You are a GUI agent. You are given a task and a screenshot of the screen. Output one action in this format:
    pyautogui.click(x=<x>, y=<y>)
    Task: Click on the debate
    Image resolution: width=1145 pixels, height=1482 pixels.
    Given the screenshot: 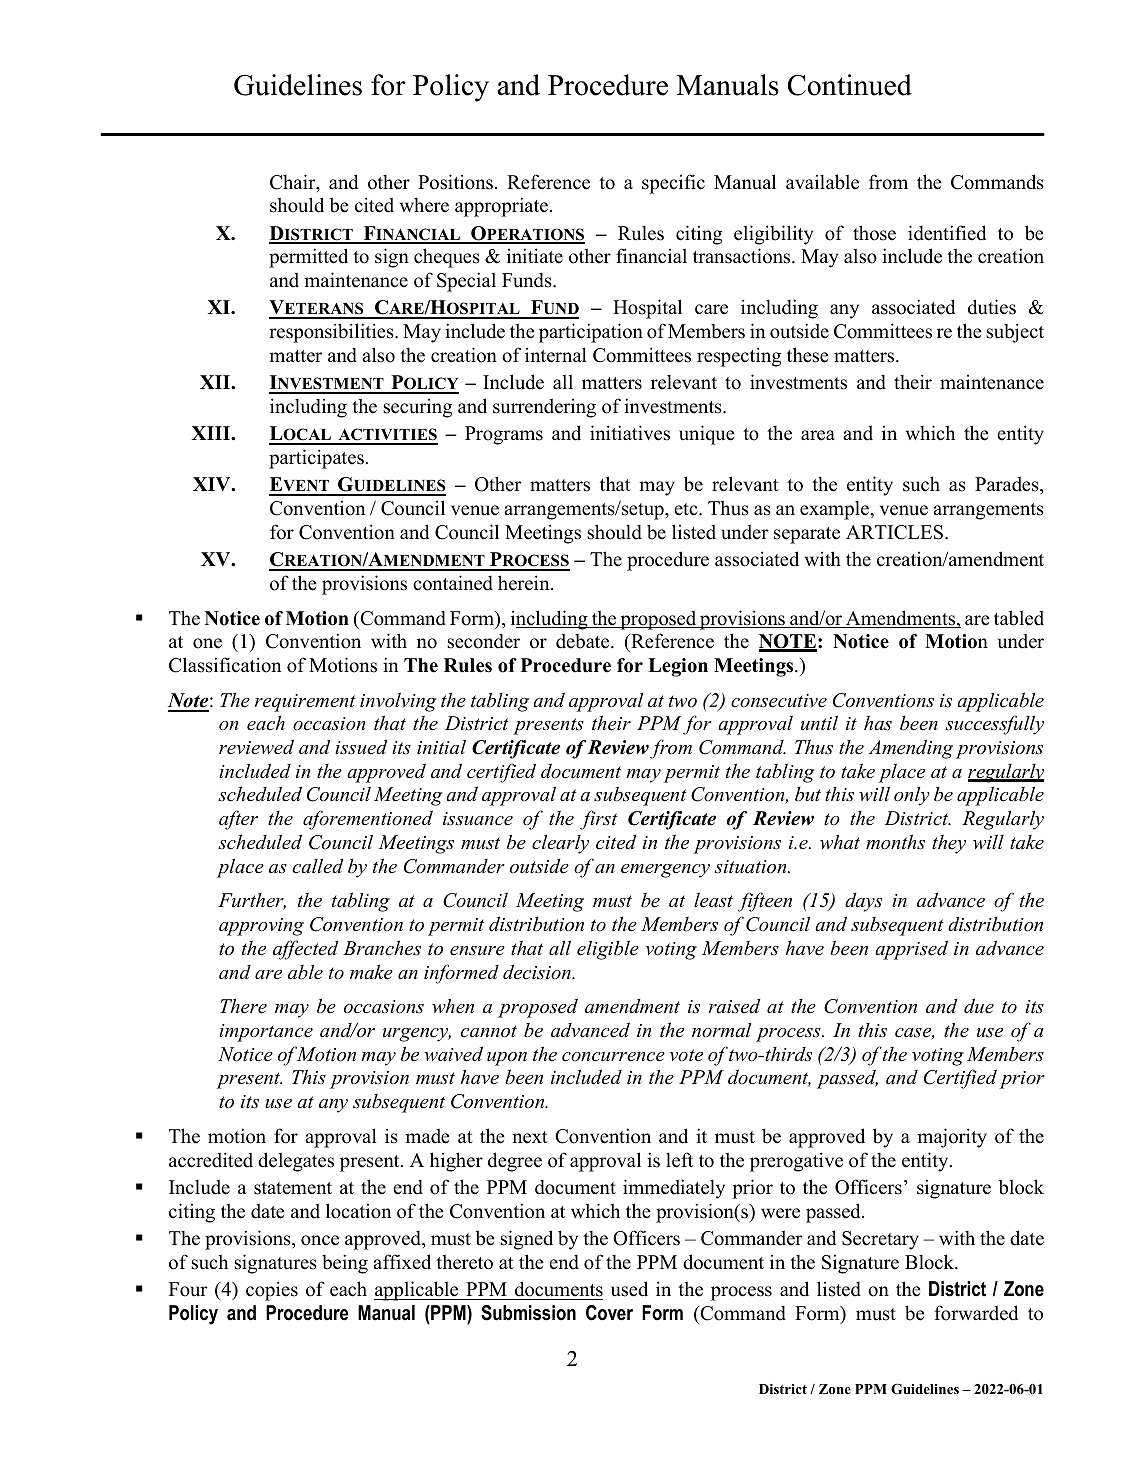 What is the action you would take?
    pyautogui.click(x=584, y=641)
